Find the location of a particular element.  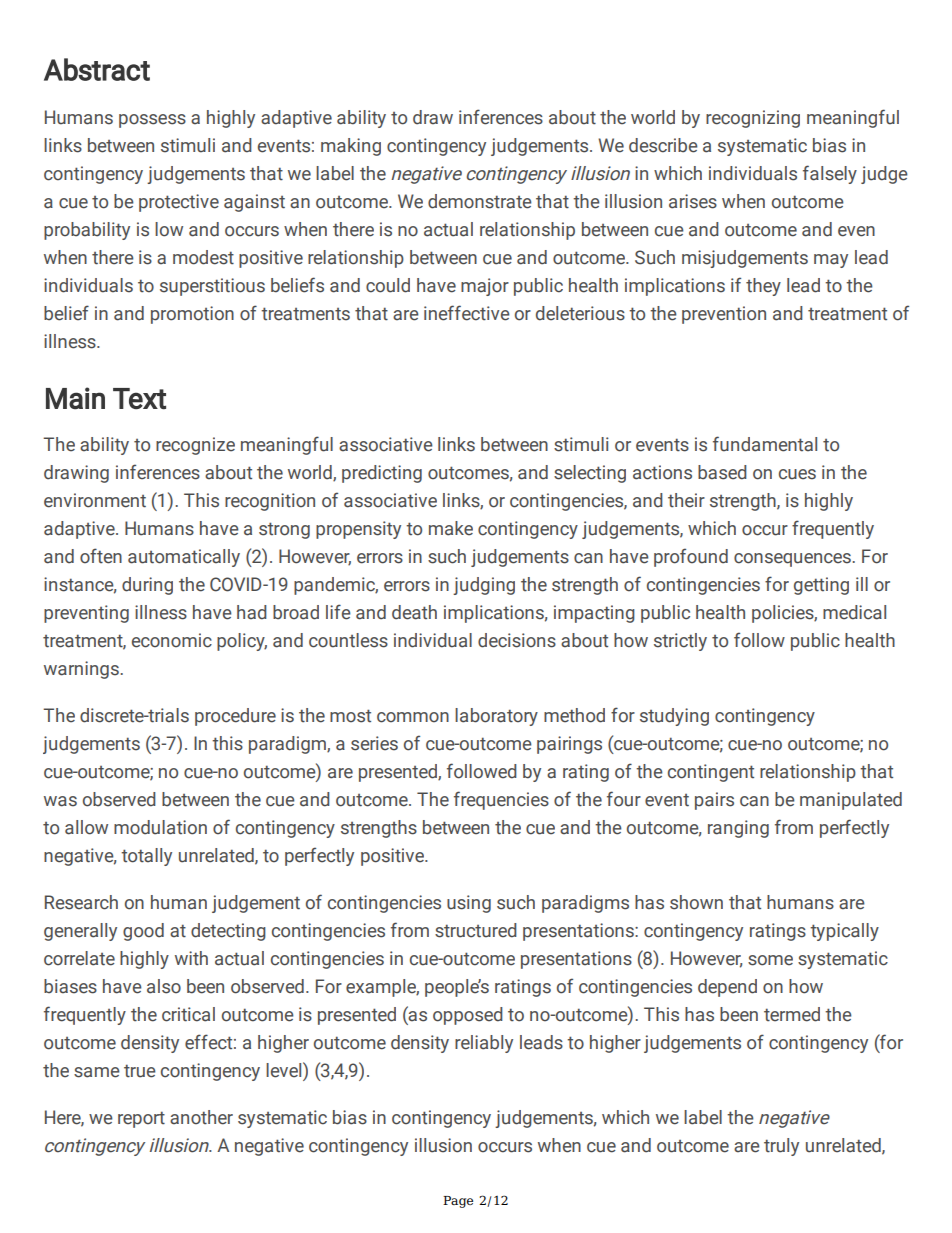

Page is located at coordinates (458, 1202).
